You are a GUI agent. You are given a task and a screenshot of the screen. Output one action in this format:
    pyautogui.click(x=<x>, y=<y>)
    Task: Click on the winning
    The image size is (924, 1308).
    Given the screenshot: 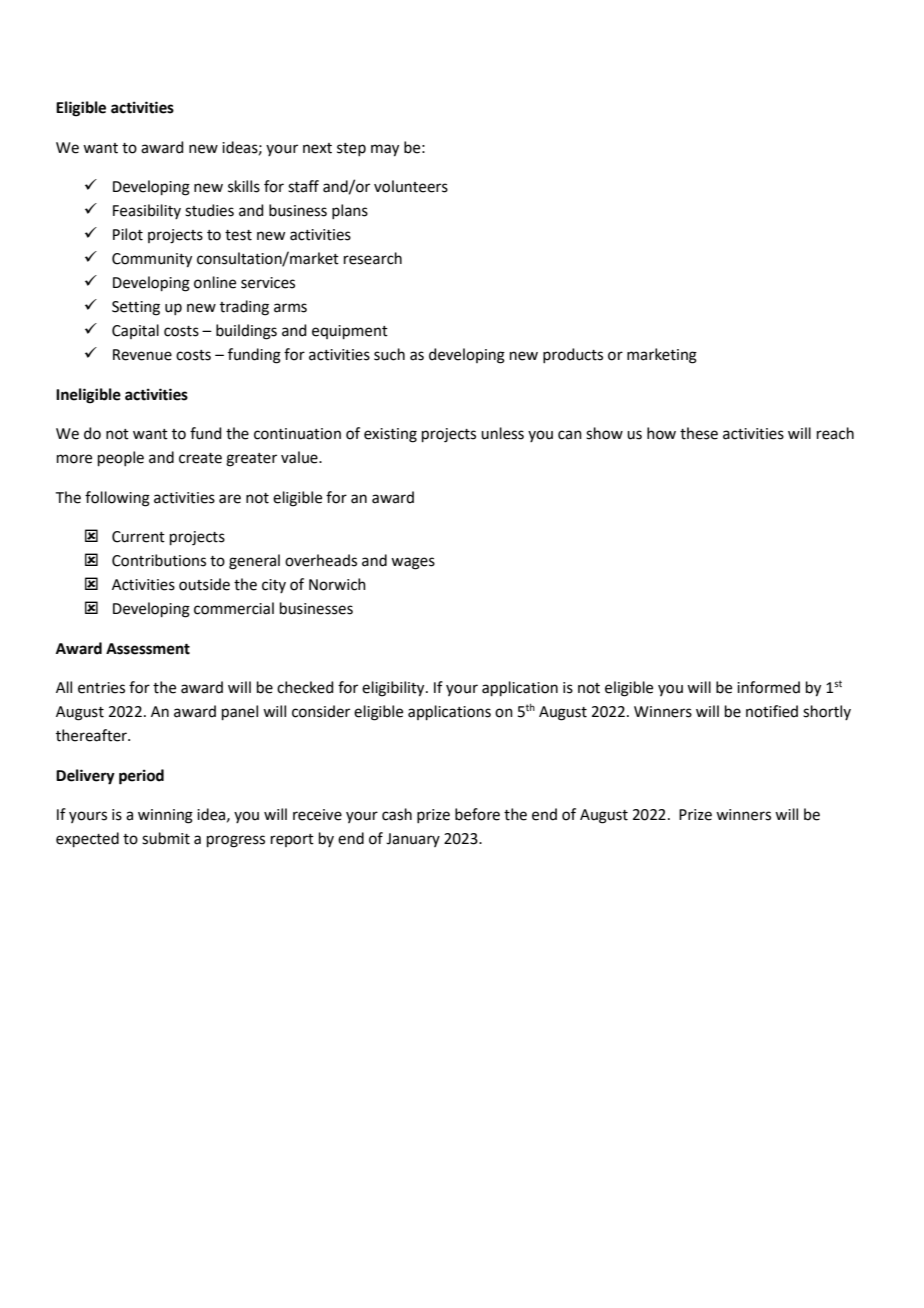 What is the action you would take?
    pyautogui.click(x=165, y=816)
